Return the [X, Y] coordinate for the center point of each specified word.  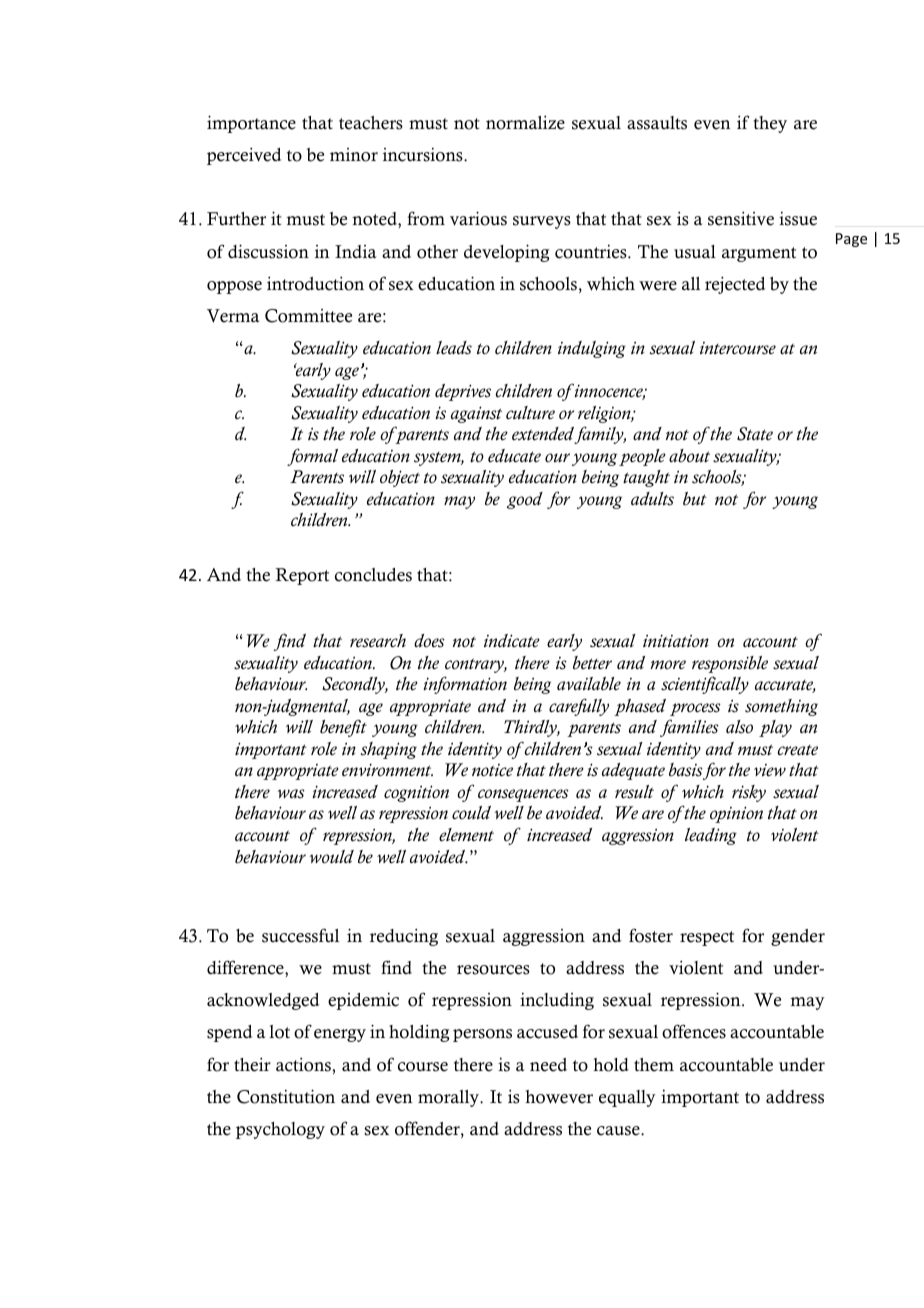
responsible [730, 664]
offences [694, 1031]
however [559, 1097]
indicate [512, 641]
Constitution [286, 1096]
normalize [525, 122]
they [770, 124]
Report [302, 576]
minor [354, 155]
